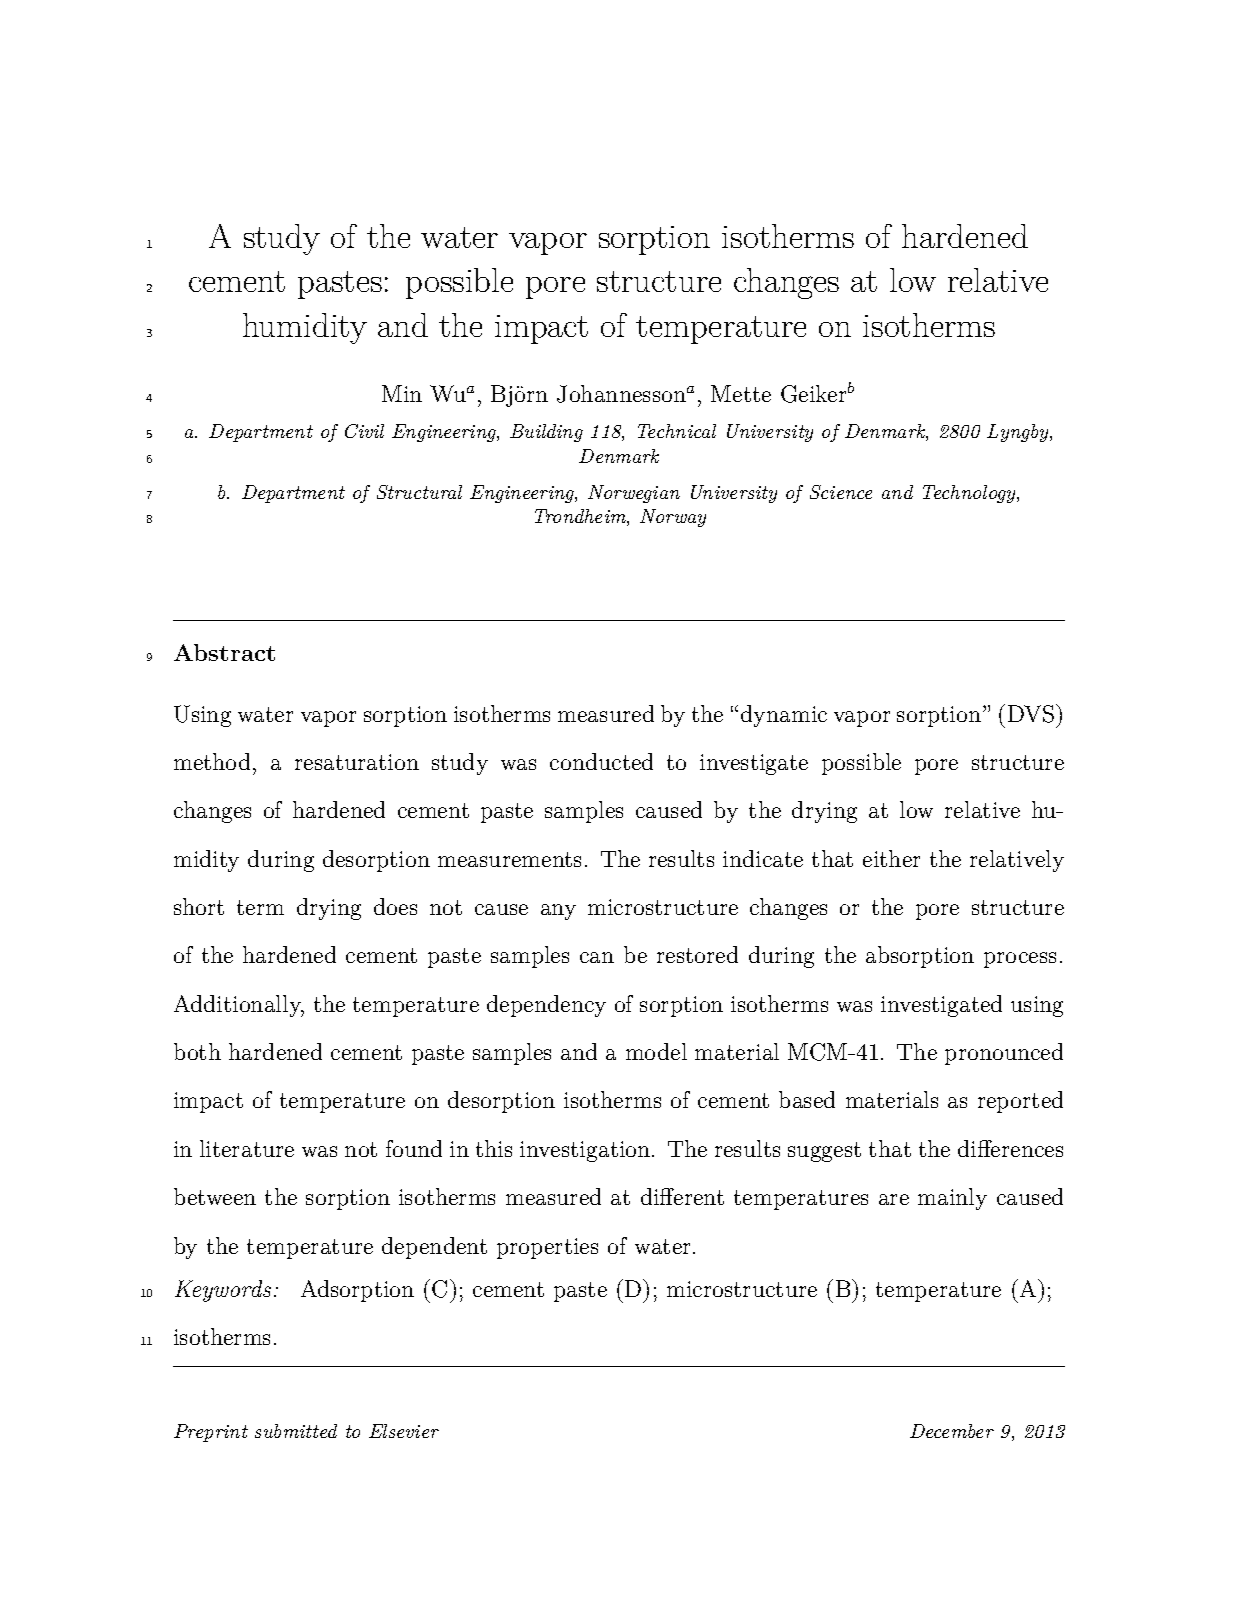 This image has height=1602, width=1238. Describe the element at coordinates (364, 431) in the image. I see `Civil` at that location.
